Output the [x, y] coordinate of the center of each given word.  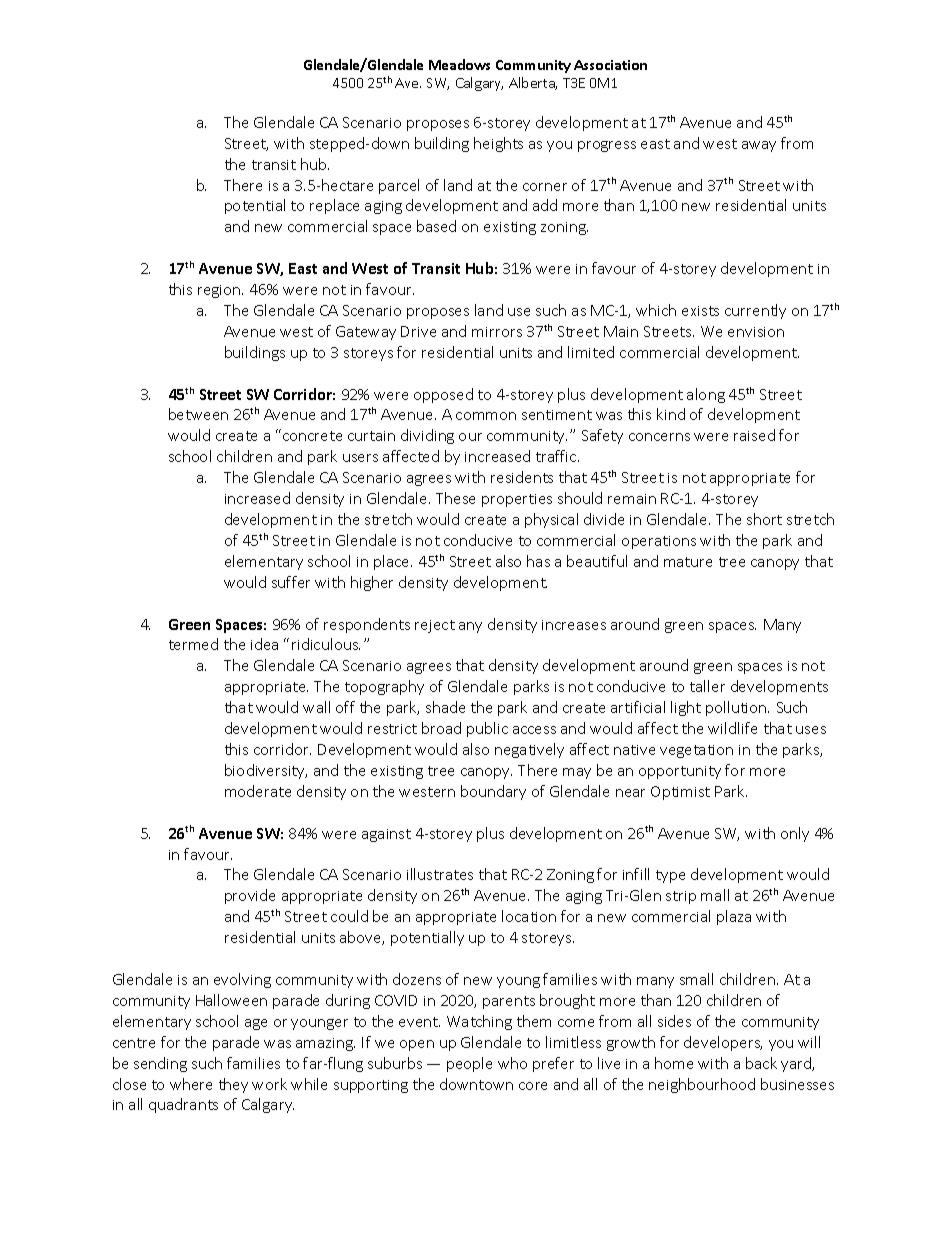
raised [754, 435]
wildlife [732, 728]
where [191, 1084]
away [759, 146]
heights [498, 144]
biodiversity [266, 771]
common [486, 416]
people [469, 1064]
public [487, 729]
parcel [399, 186]
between [198, 414]
